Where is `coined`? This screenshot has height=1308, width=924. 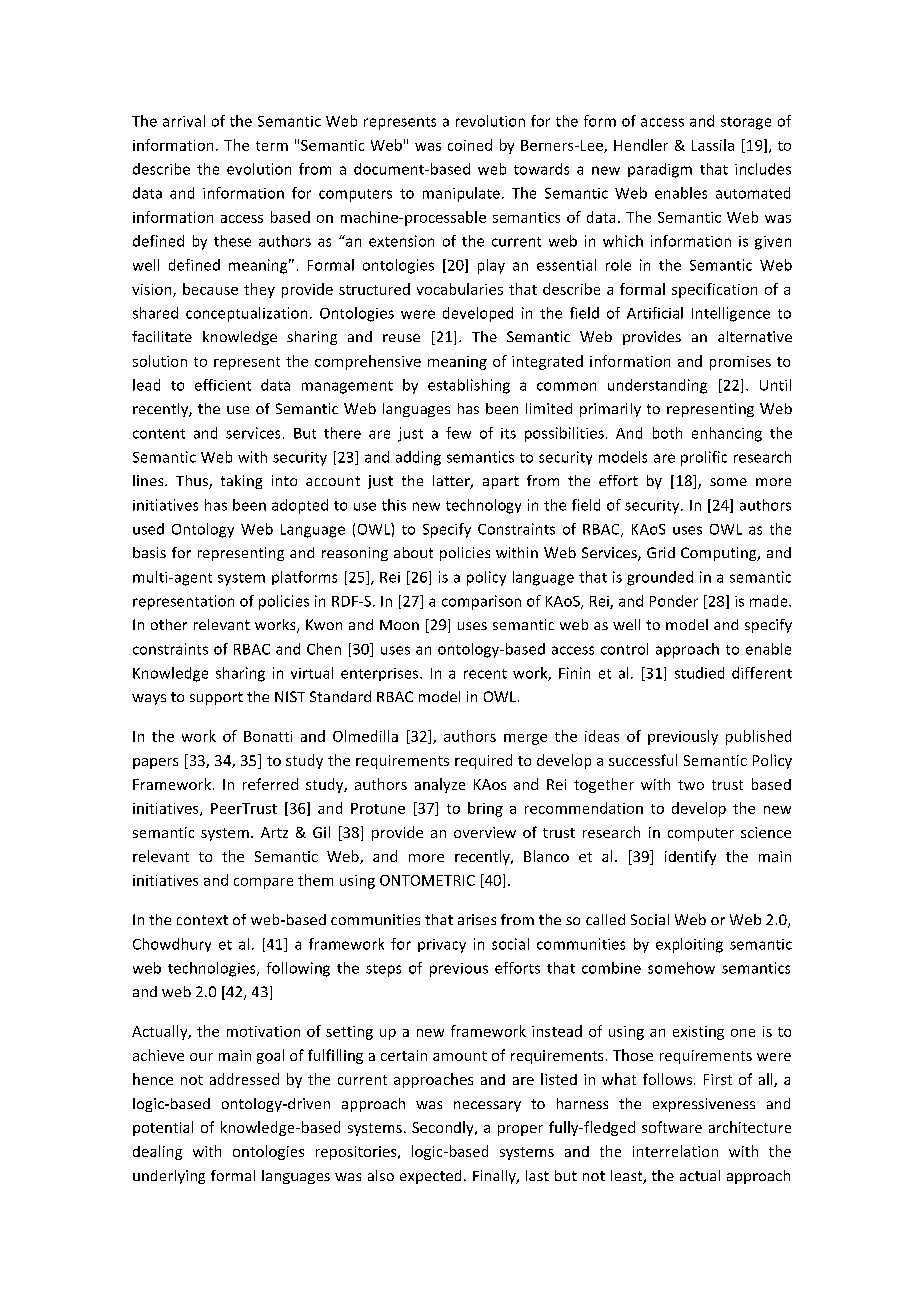 coined is located at coordinates (470, 145).
